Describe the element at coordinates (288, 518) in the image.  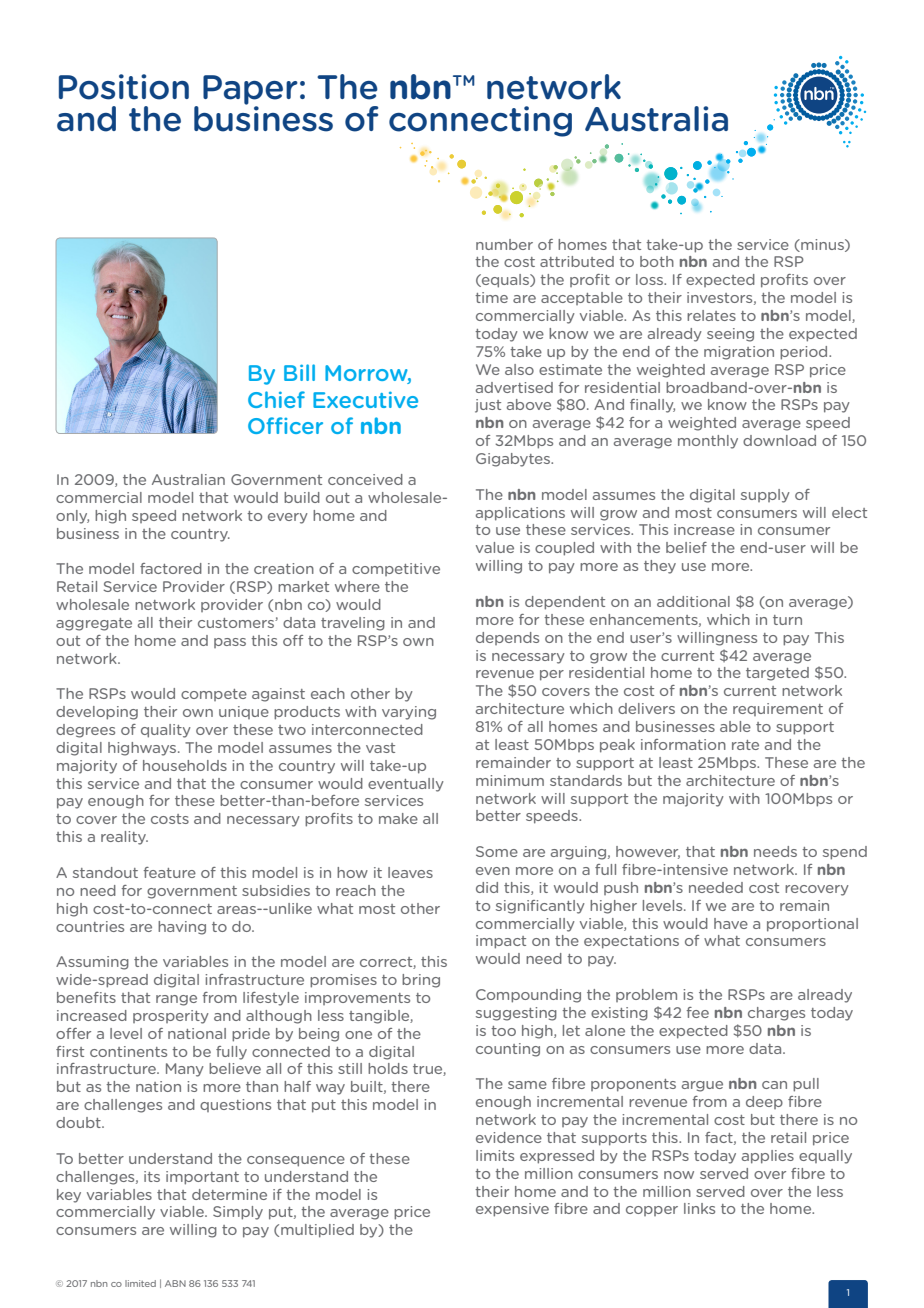
I see `every` at that location.
